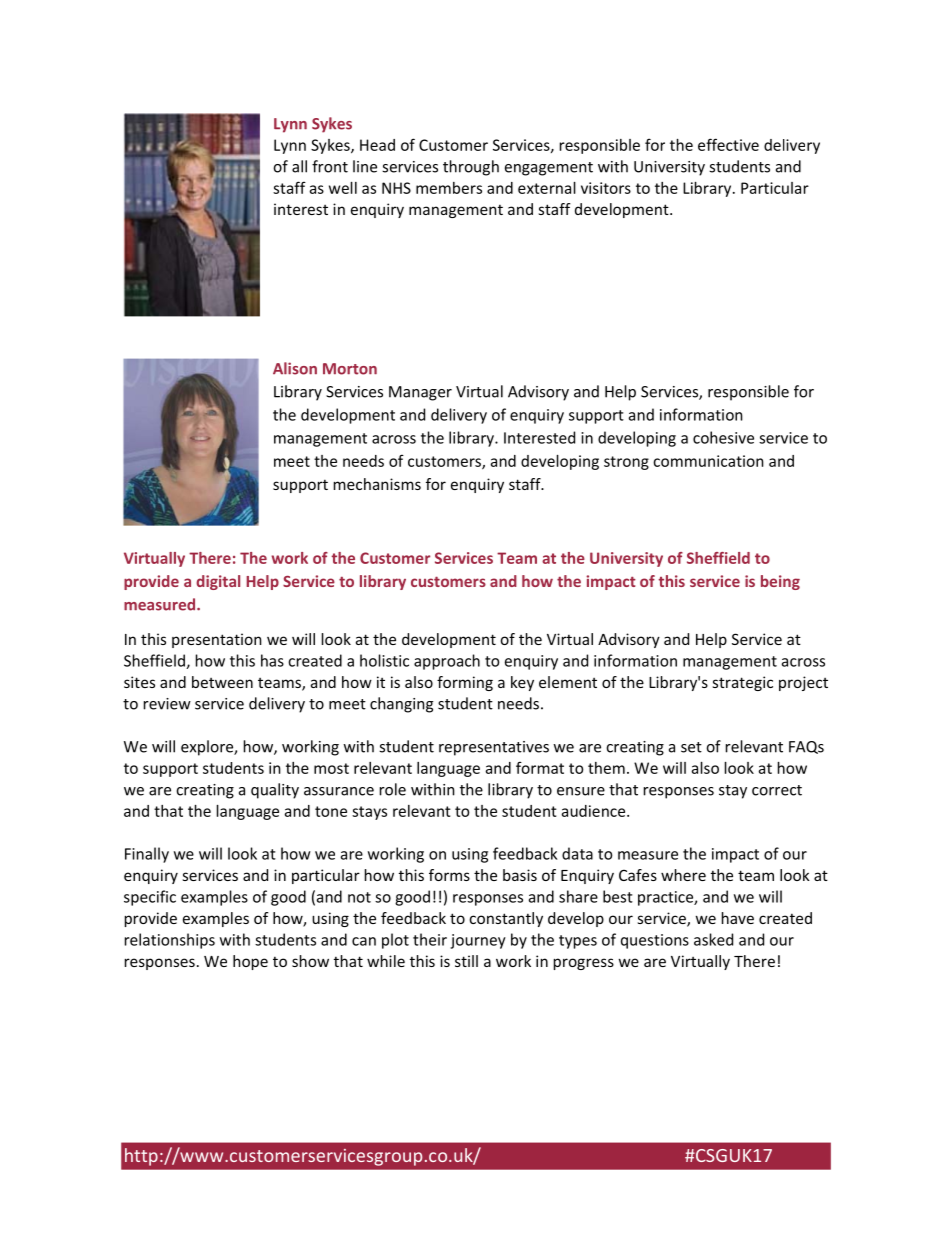 Image resolution: width=952 pixels, height=1233 pixels. Describe the element at coordinates (167, 704) in the screenshot. I see `review` at that location.
